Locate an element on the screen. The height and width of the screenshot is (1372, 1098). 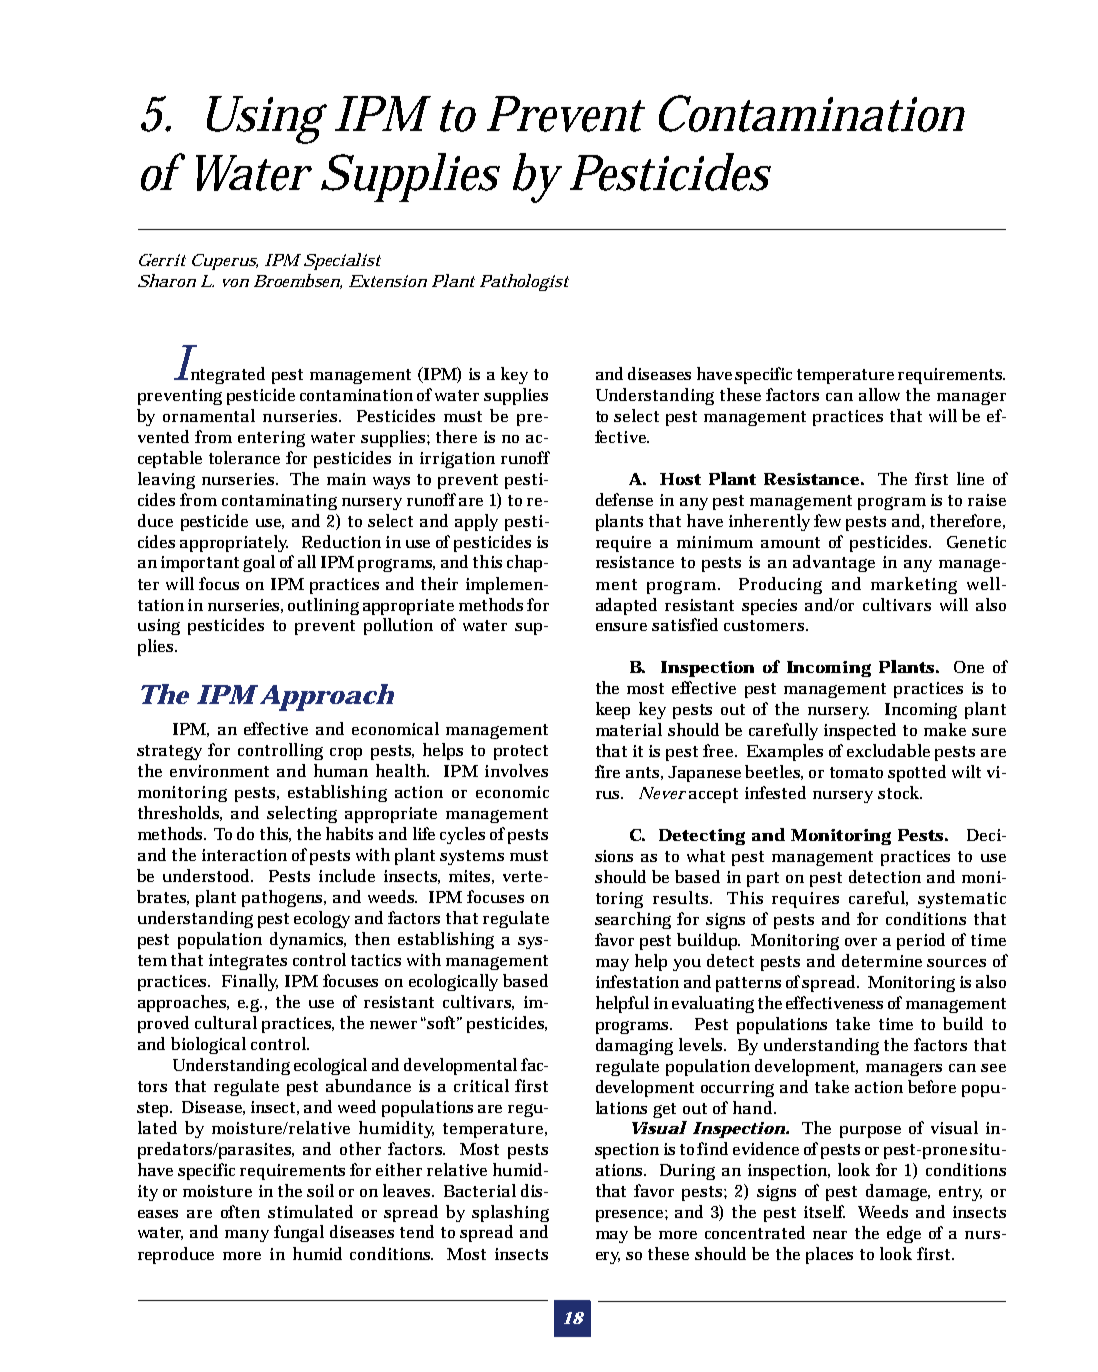
Pathologist is located at coordinates (524, 282).
